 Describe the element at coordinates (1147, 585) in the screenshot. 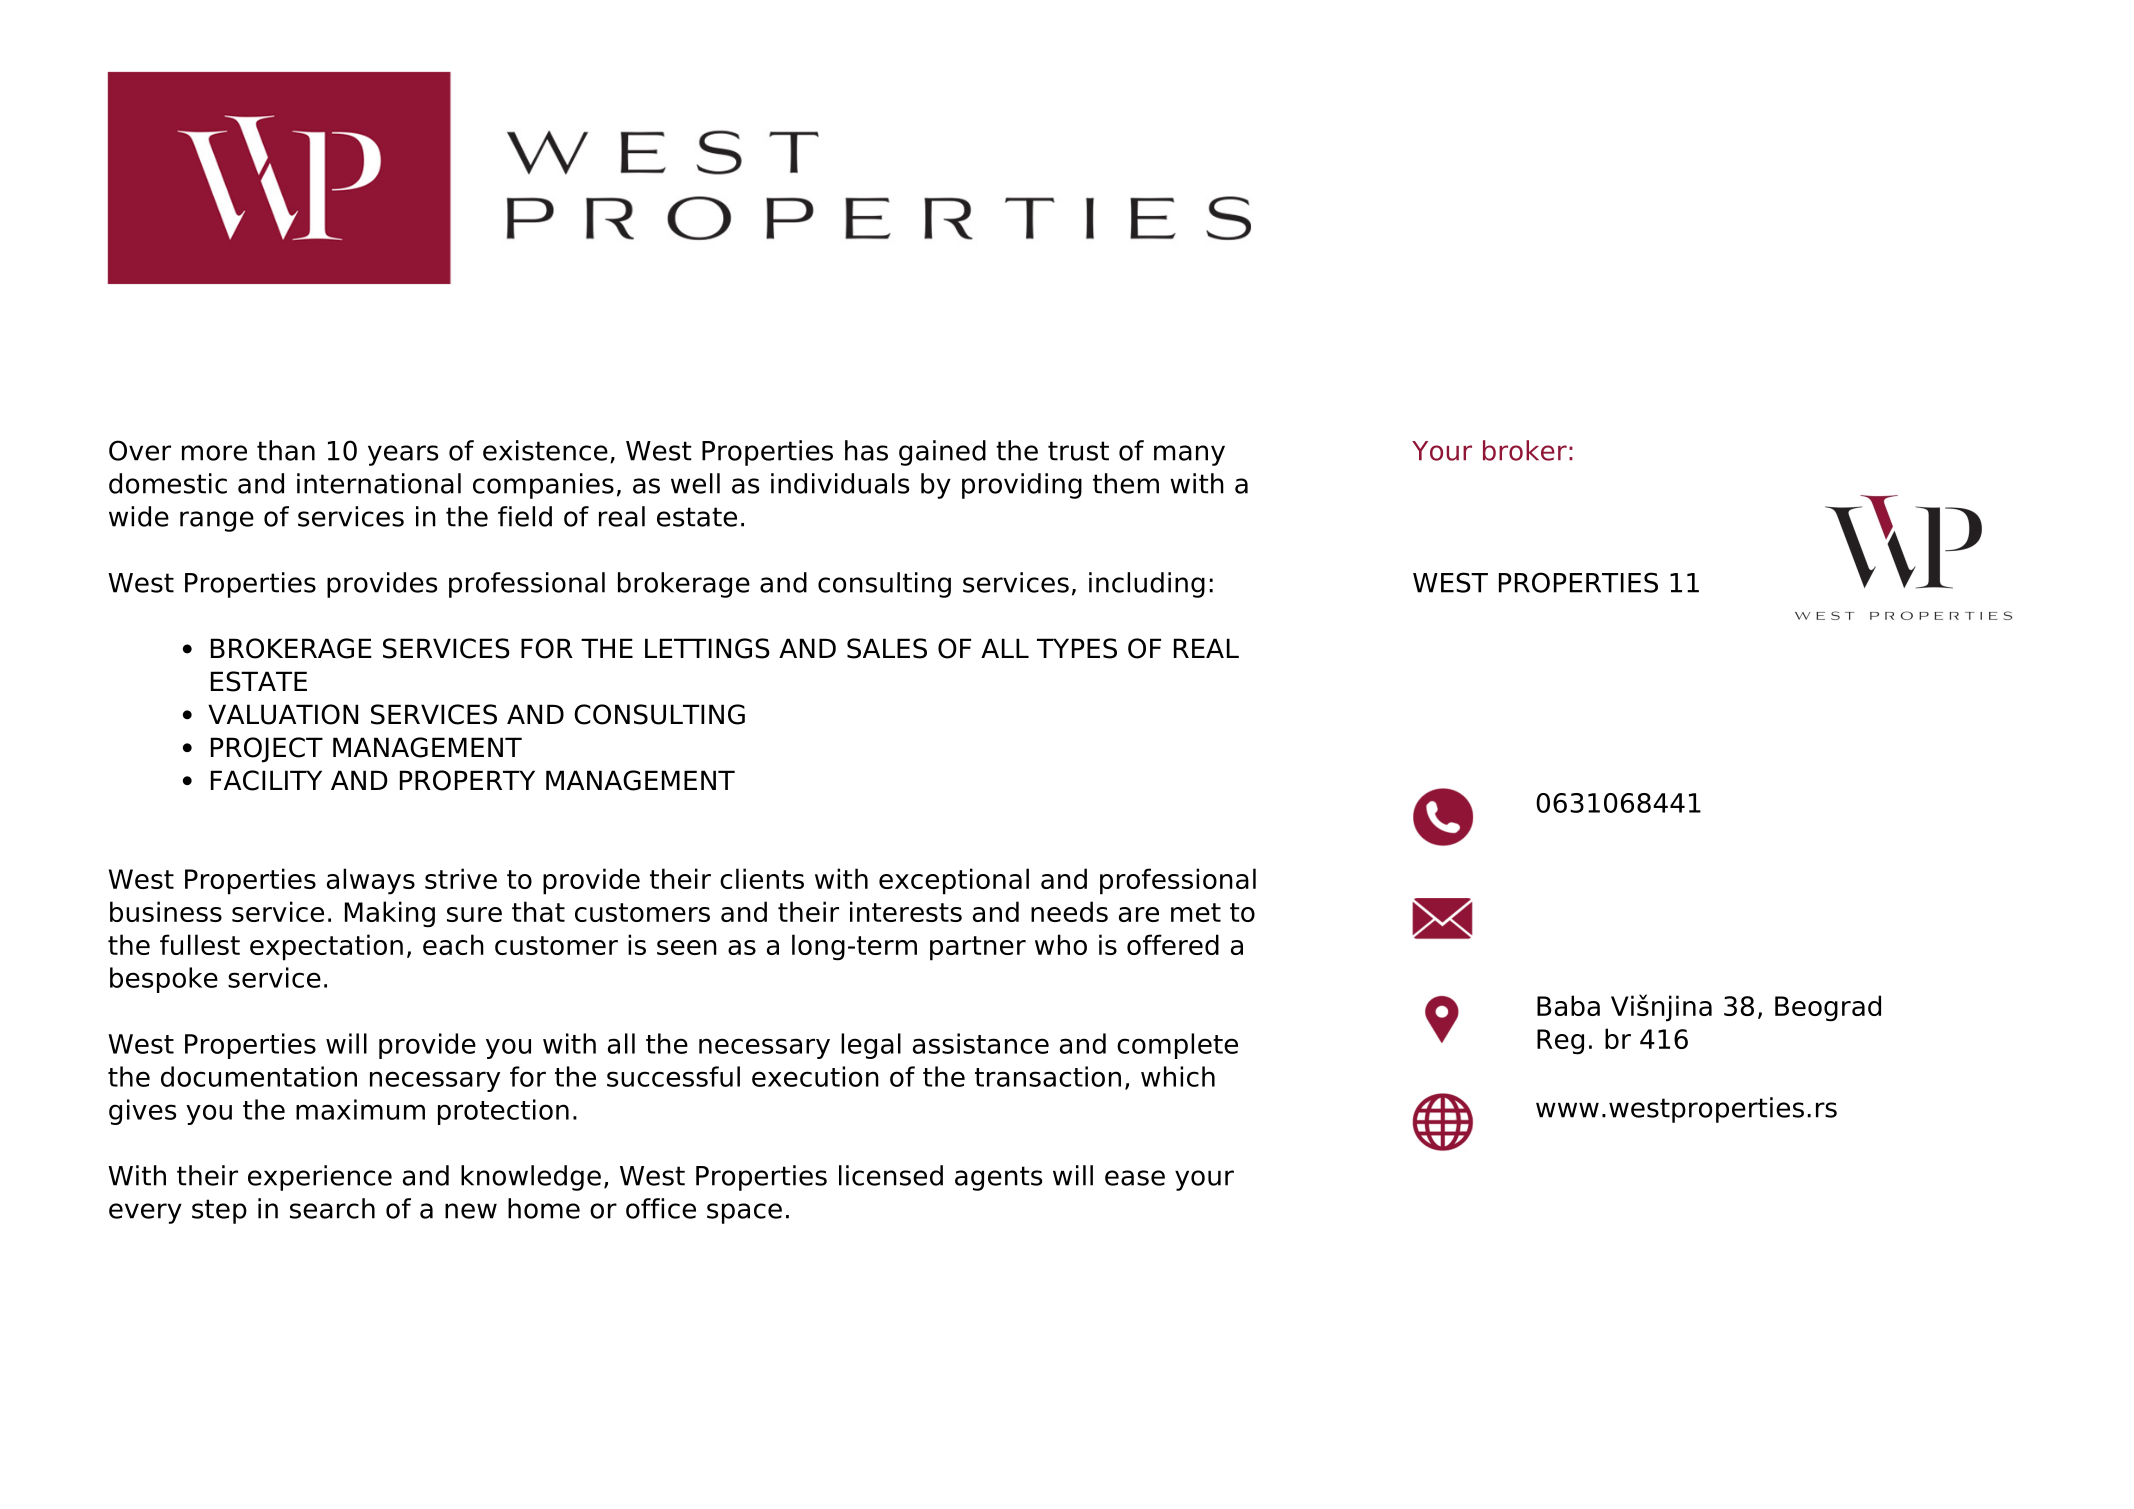

I see `including` at that location.
